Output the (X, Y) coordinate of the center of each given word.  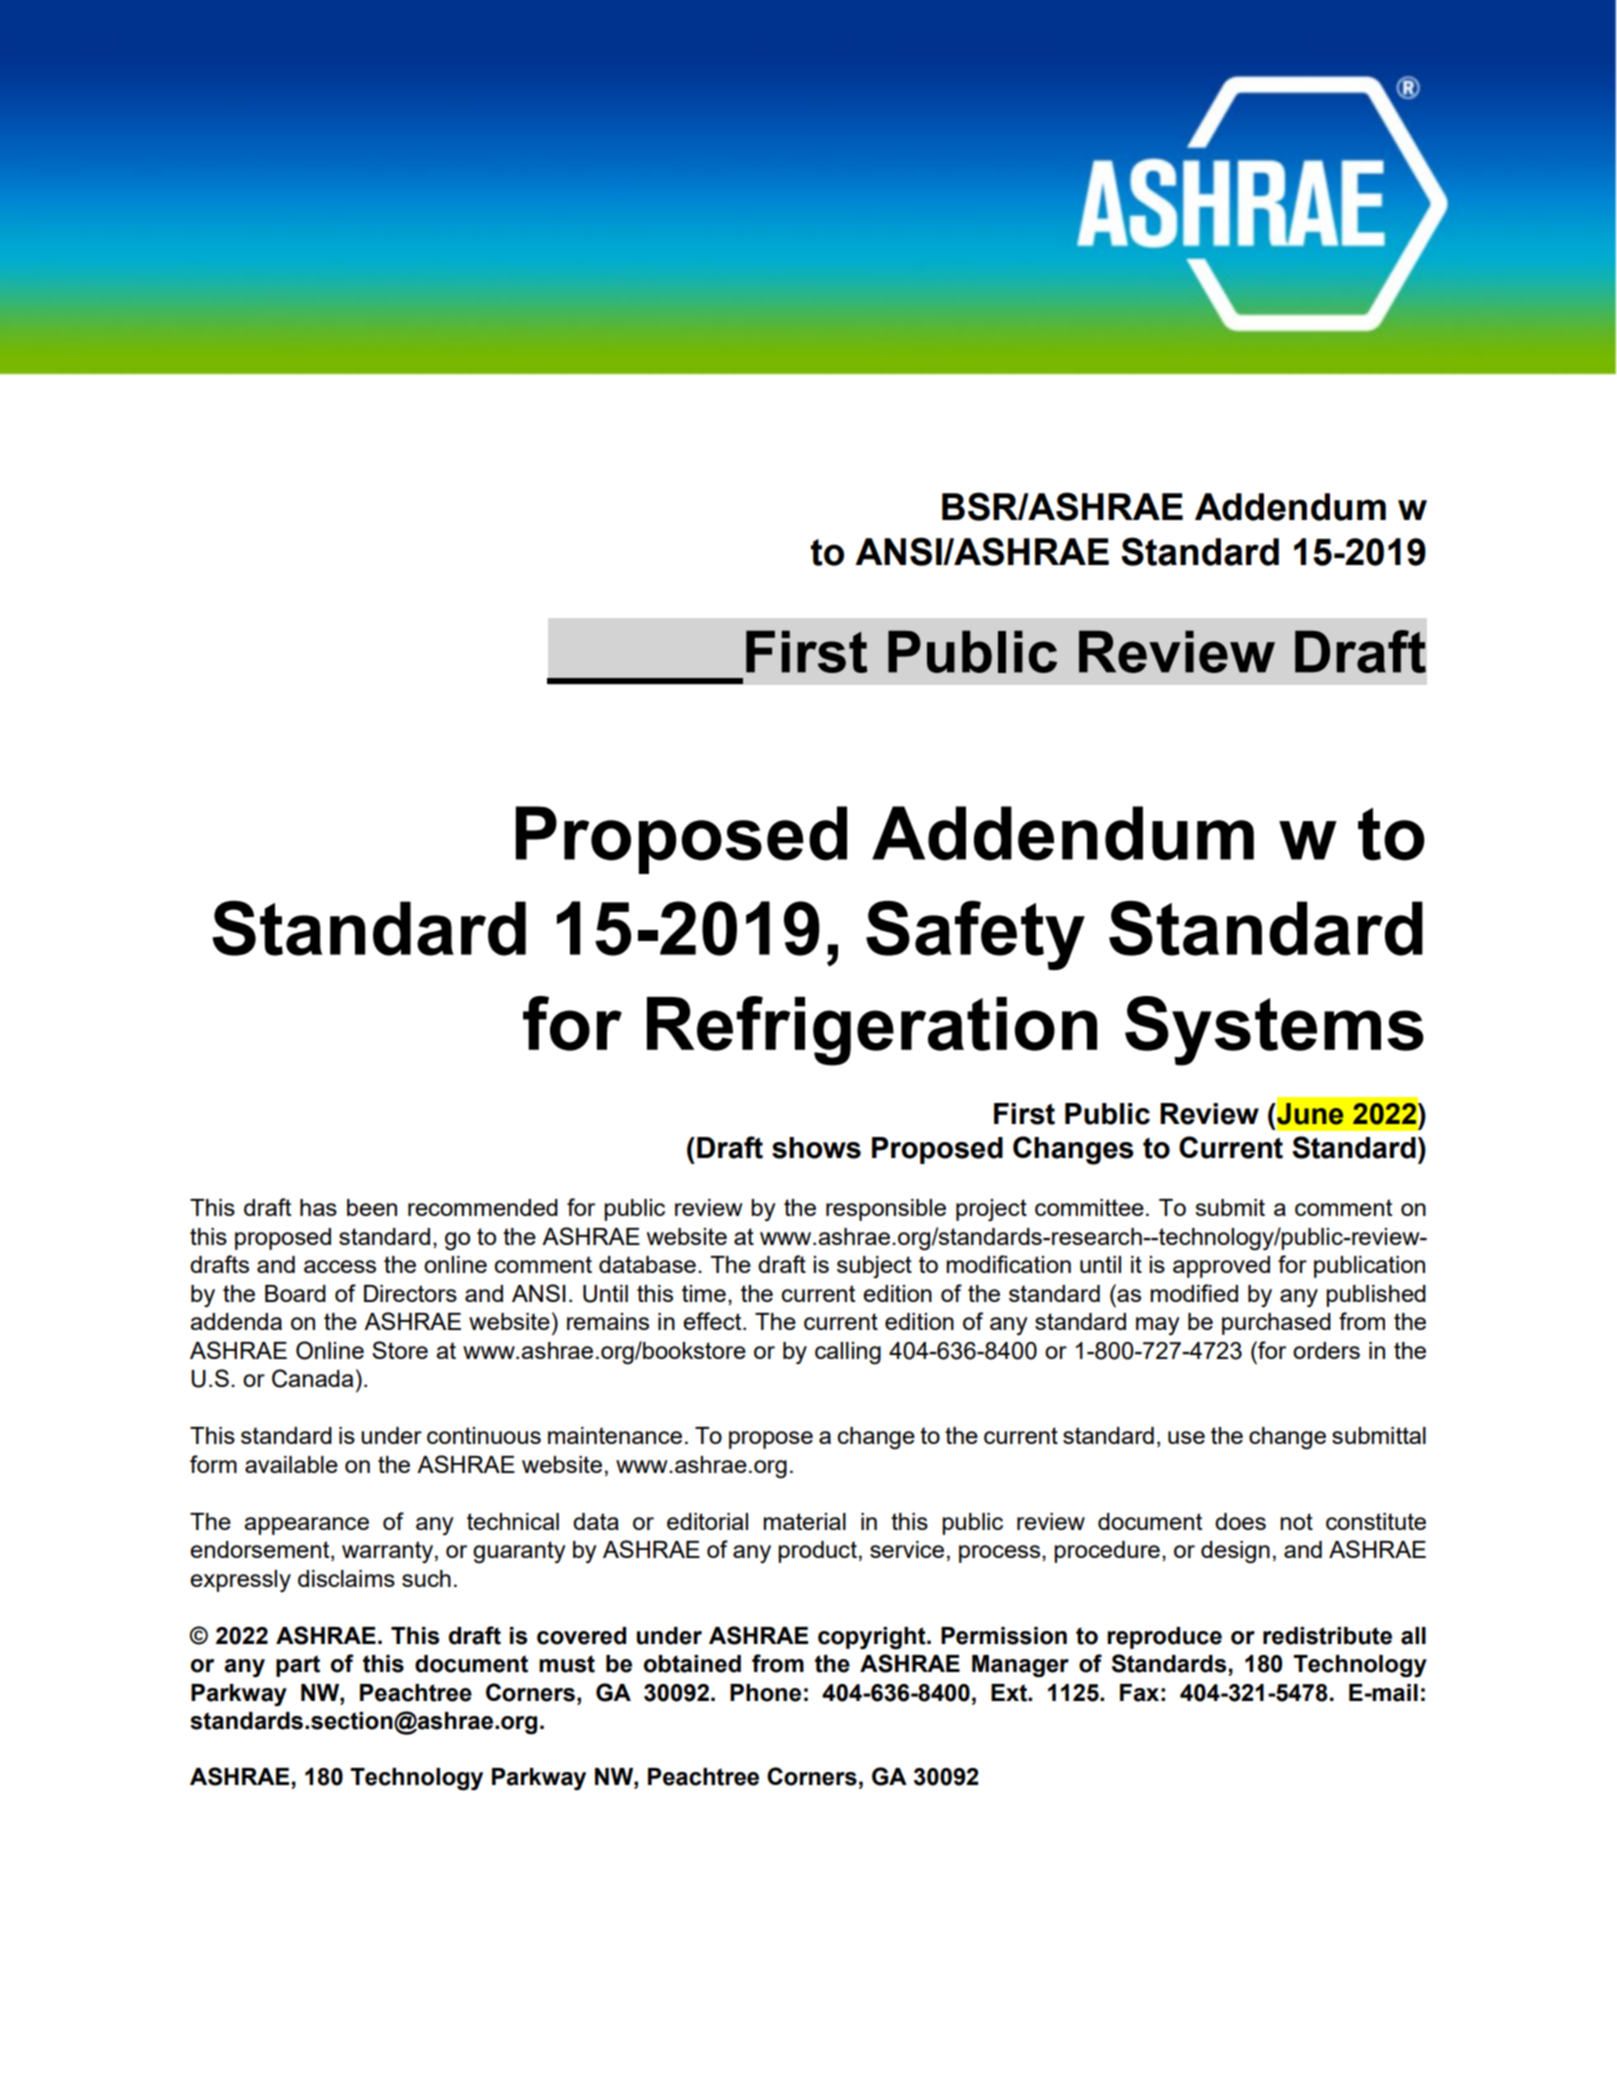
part (298, 1666)
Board (295, 1293)
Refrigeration (872, 1031)
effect (713, 1321)
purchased (1276, 1324)
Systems (1274, 1031)
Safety (975, 935)
